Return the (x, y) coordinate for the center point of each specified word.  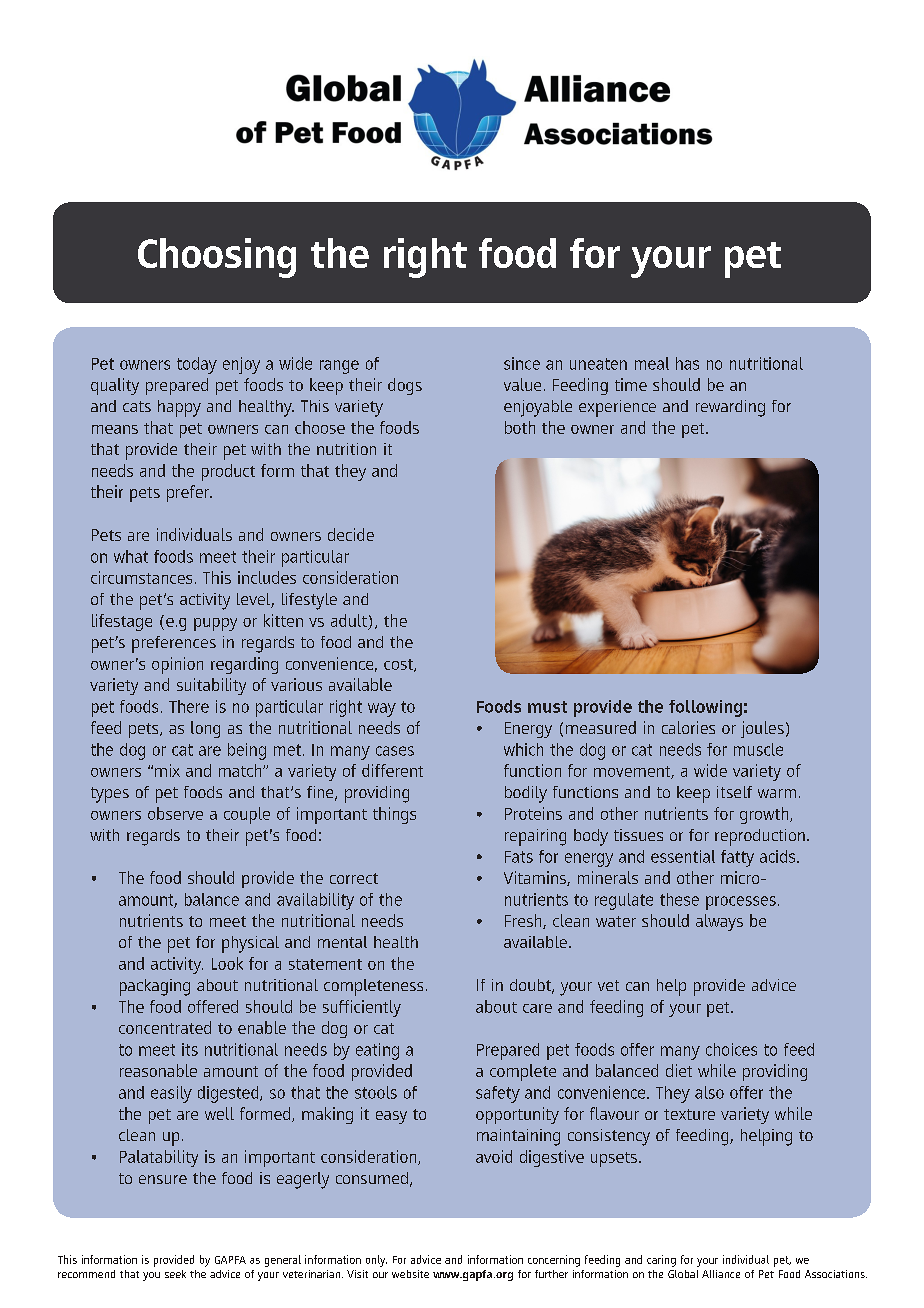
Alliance (721, 1274)
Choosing (217, 258)
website (410, 1274)
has (687, 363)
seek (175, 1274)
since (522, 363)
